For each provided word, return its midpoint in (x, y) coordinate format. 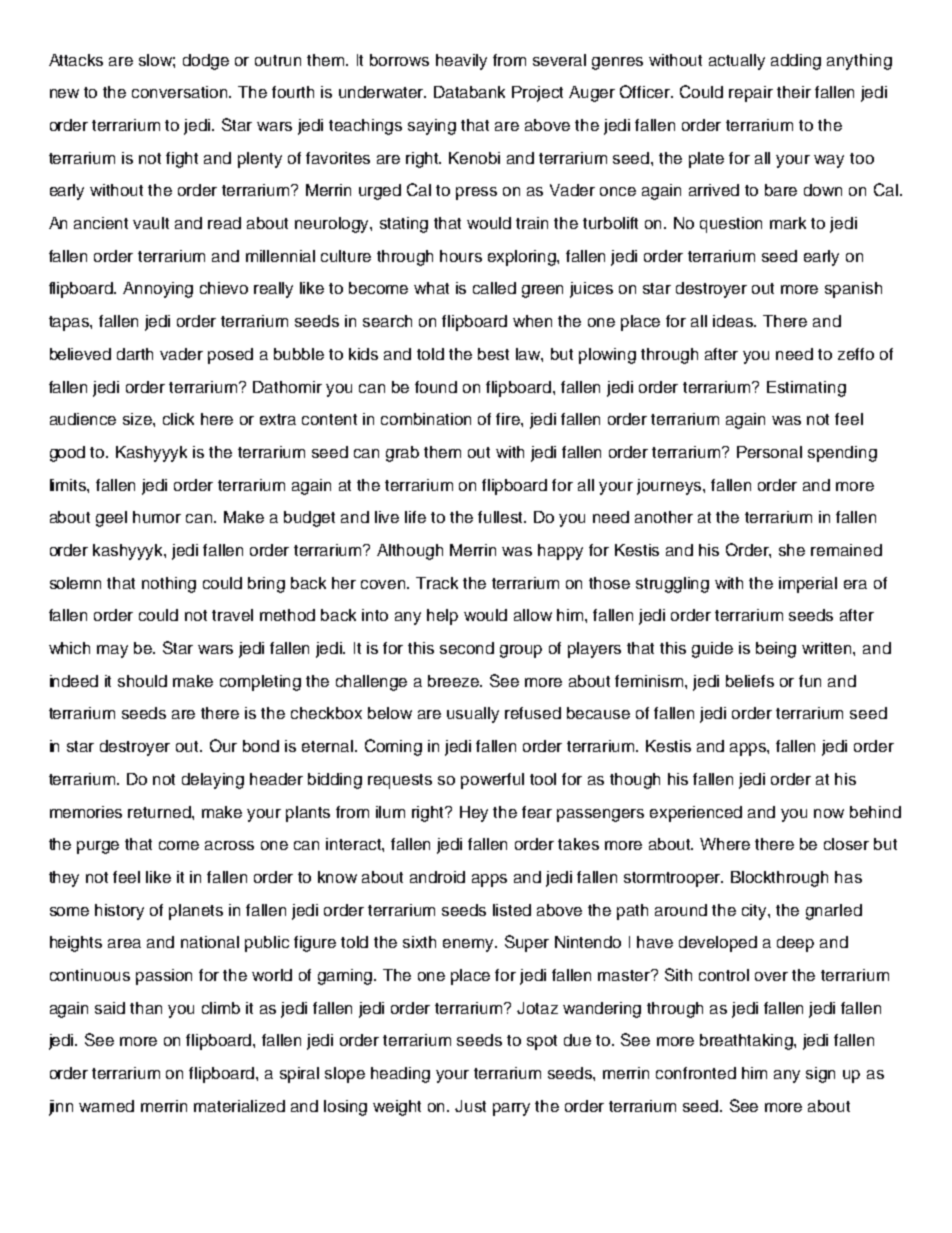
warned (106, 1106)
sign (820, 1075)
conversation (181, 92)
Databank (469, 92)
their (794, 92)
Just (470, 1106)
